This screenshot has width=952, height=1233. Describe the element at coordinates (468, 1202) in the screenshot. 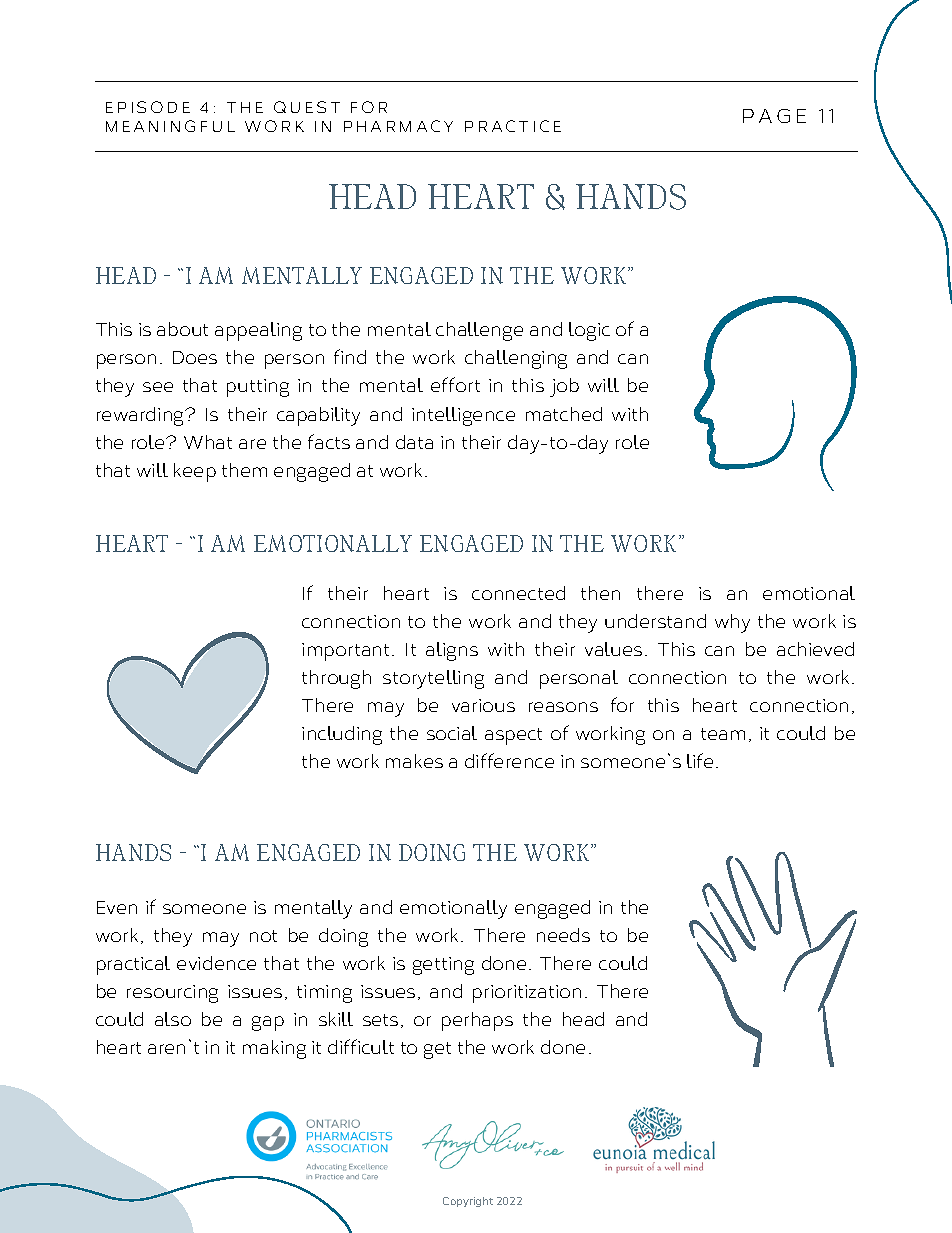

I see `Copyright` at that location.
